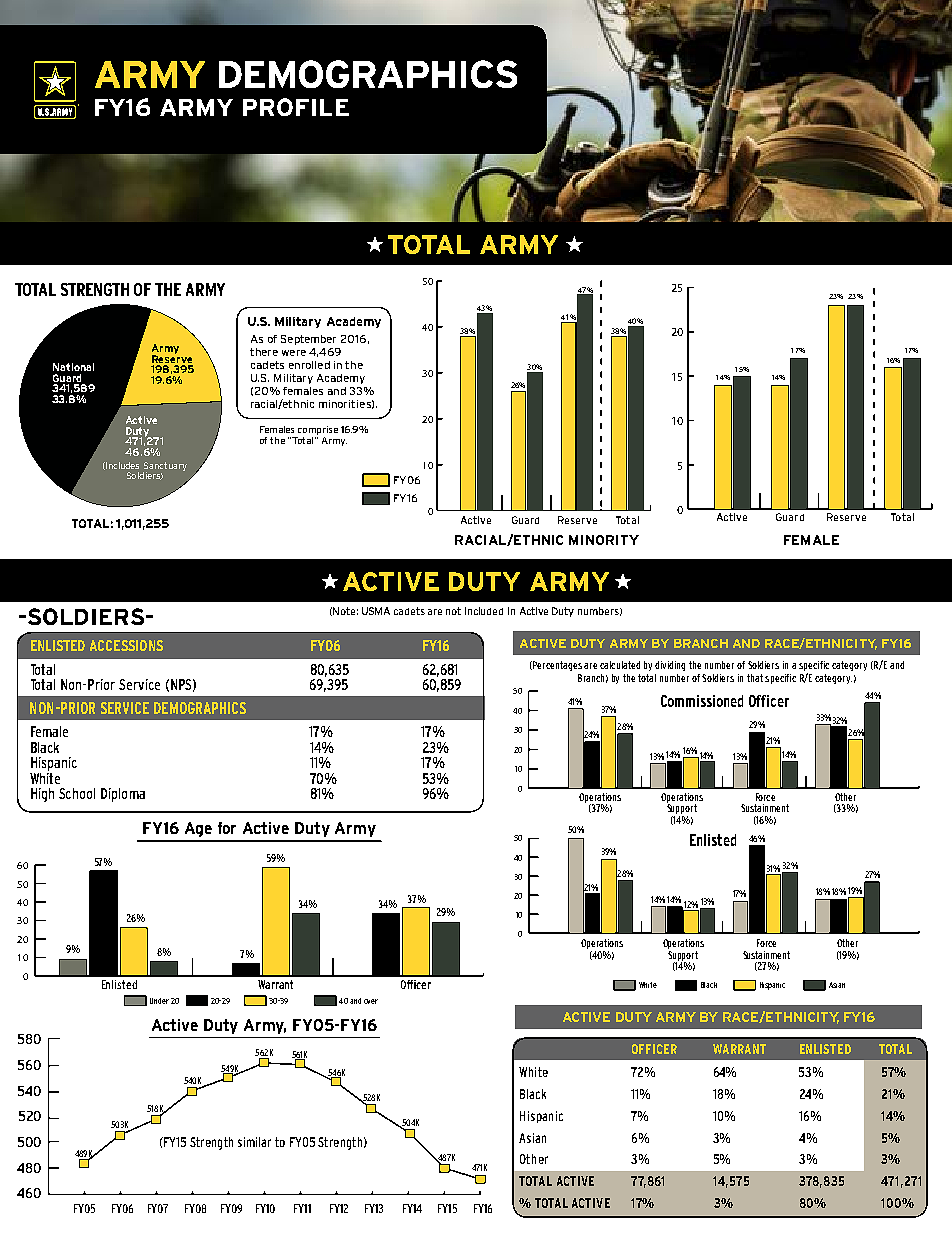 This page has width=952, height=1233. I want to click on PROFILE, so click(296, 107).
